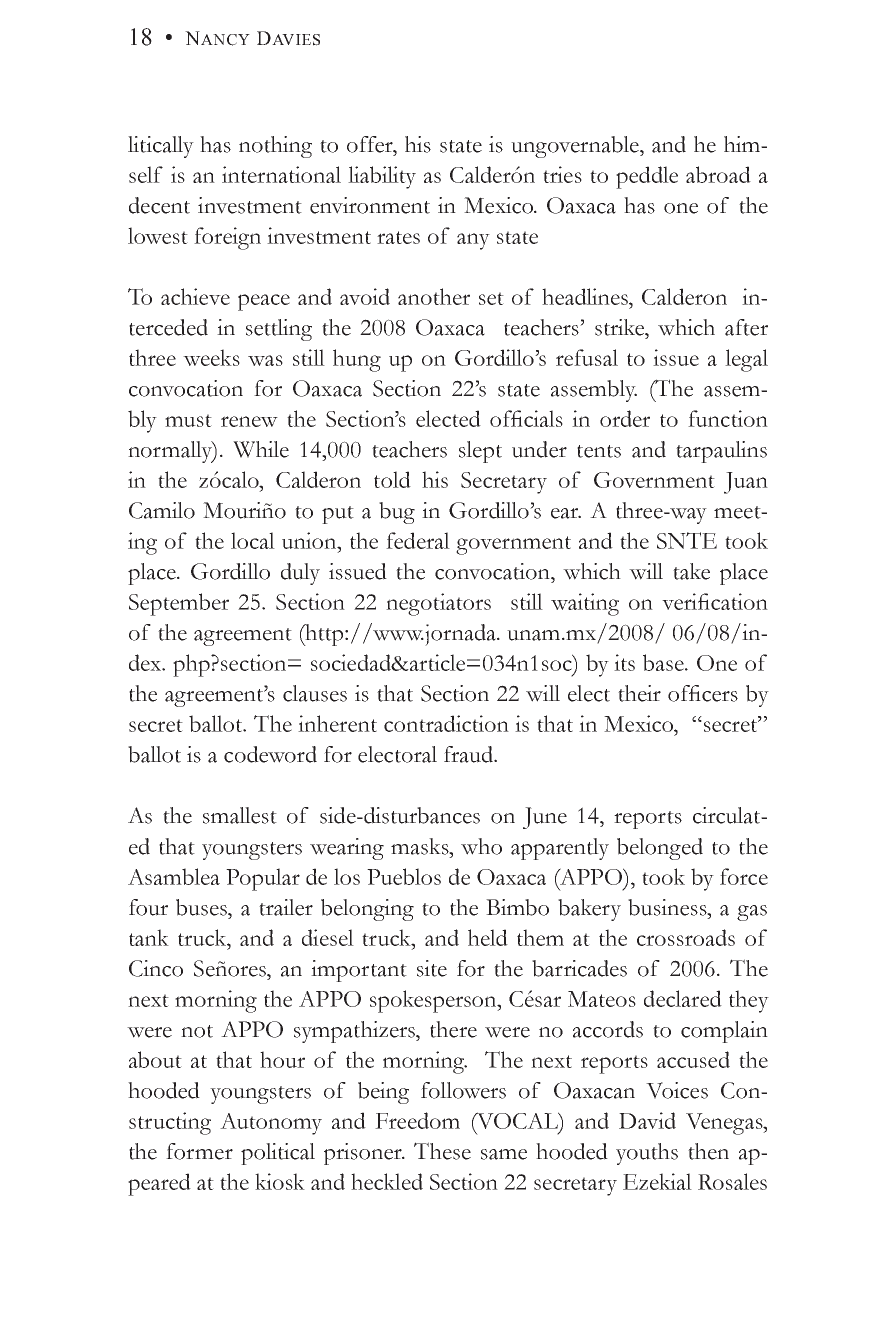  I want to click on youths, so click(647, 1154).
